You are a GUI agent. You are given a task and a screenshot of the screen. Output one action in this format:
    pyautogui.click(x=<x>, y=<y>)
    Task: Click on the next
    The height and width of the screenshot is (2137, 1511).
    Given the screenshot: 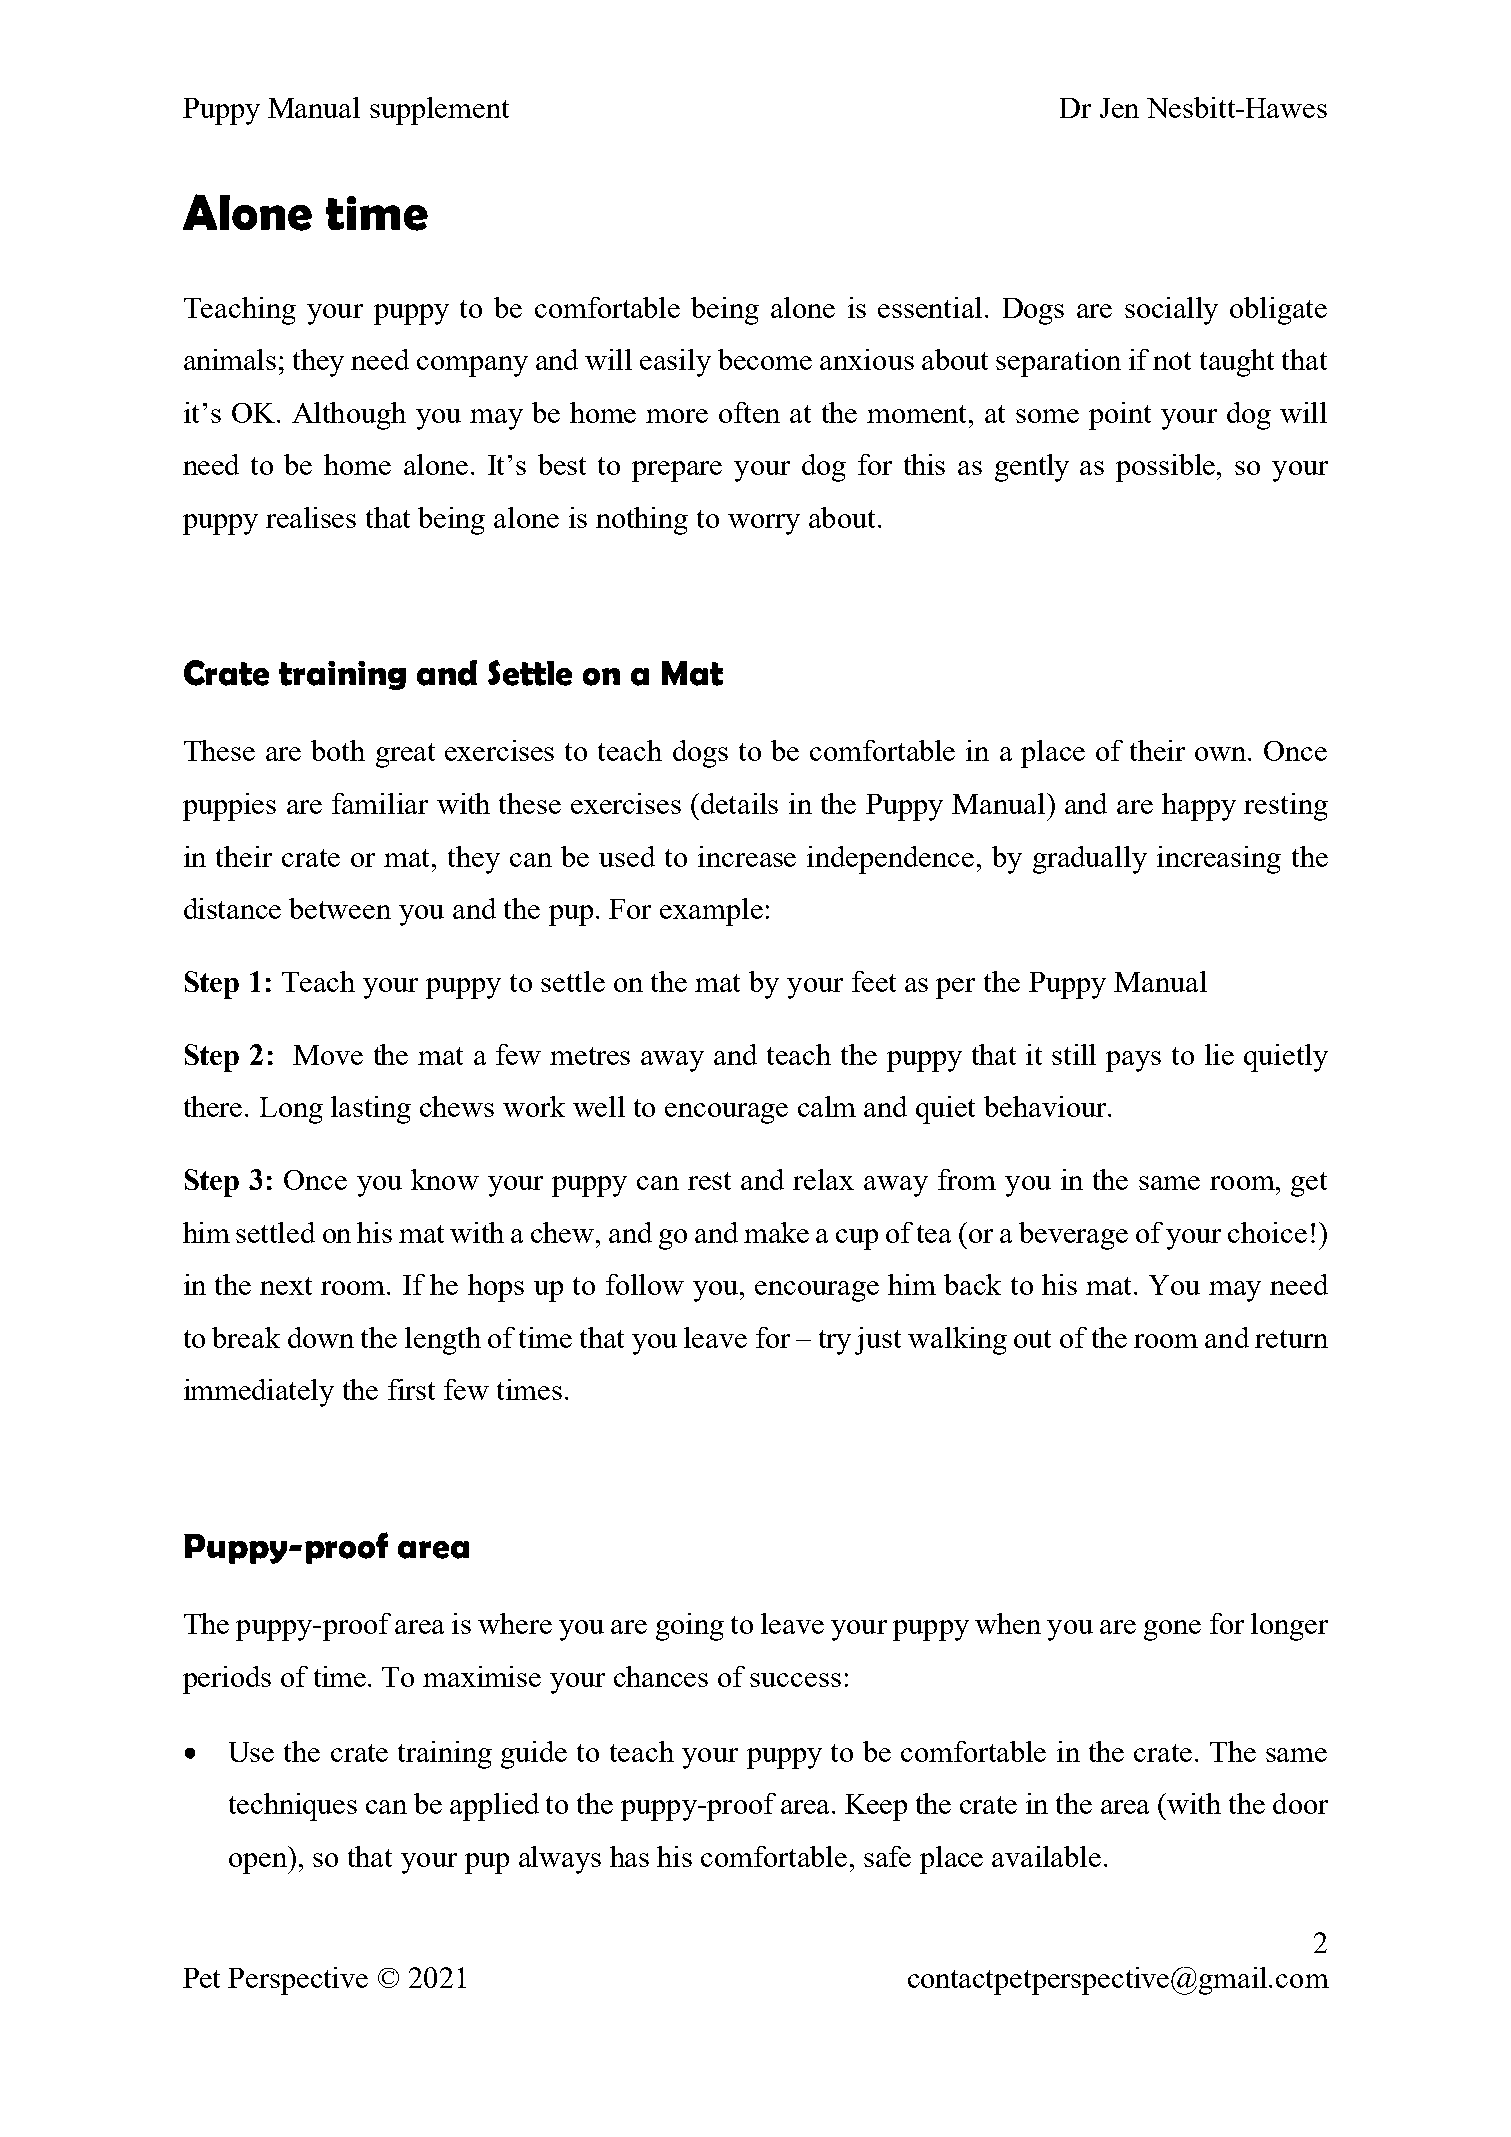 What is the action you would take?
    pyautogui.click(x=286, y=1286)
